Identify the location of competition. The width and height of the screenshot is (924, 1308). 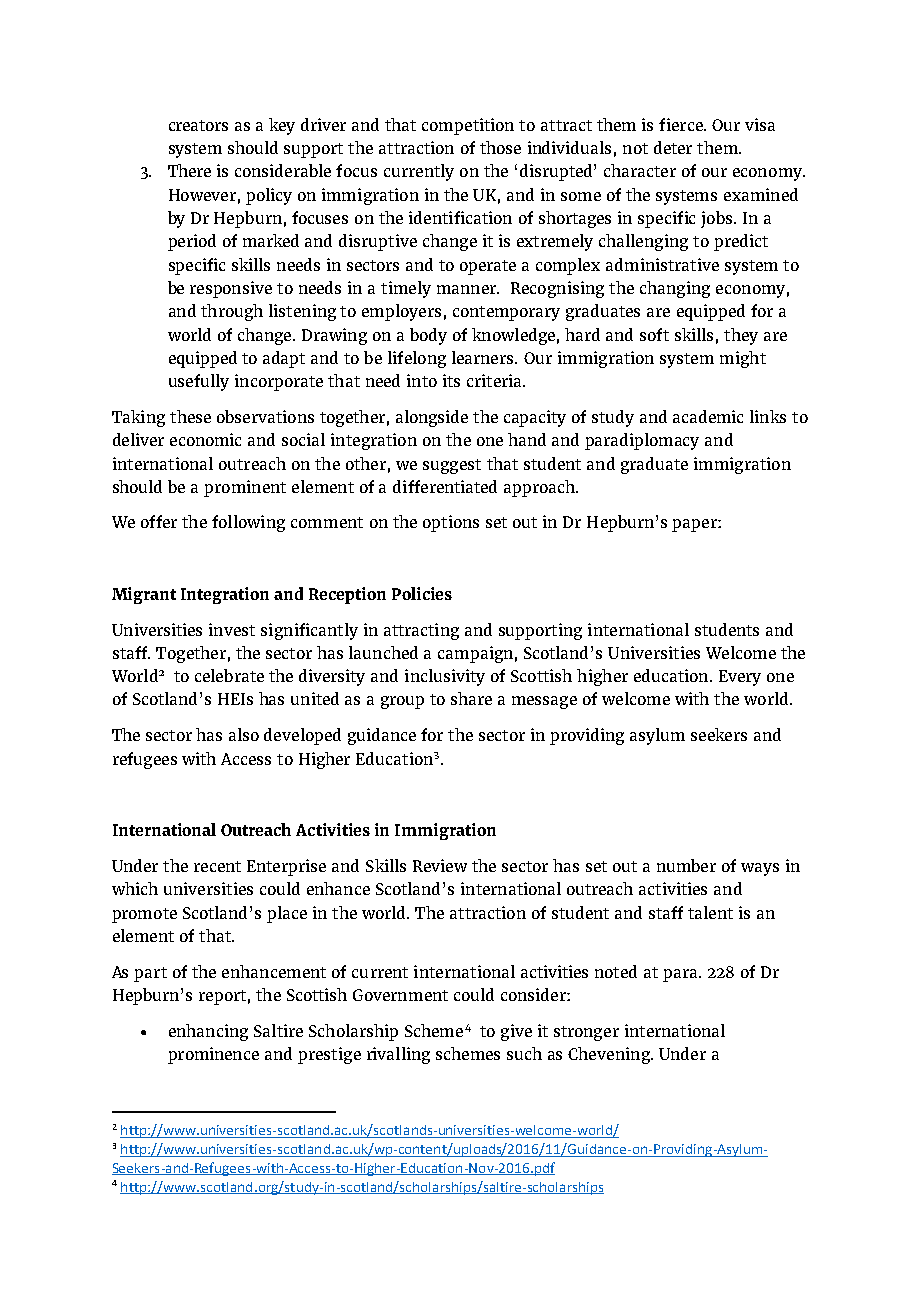
(468, 126).
